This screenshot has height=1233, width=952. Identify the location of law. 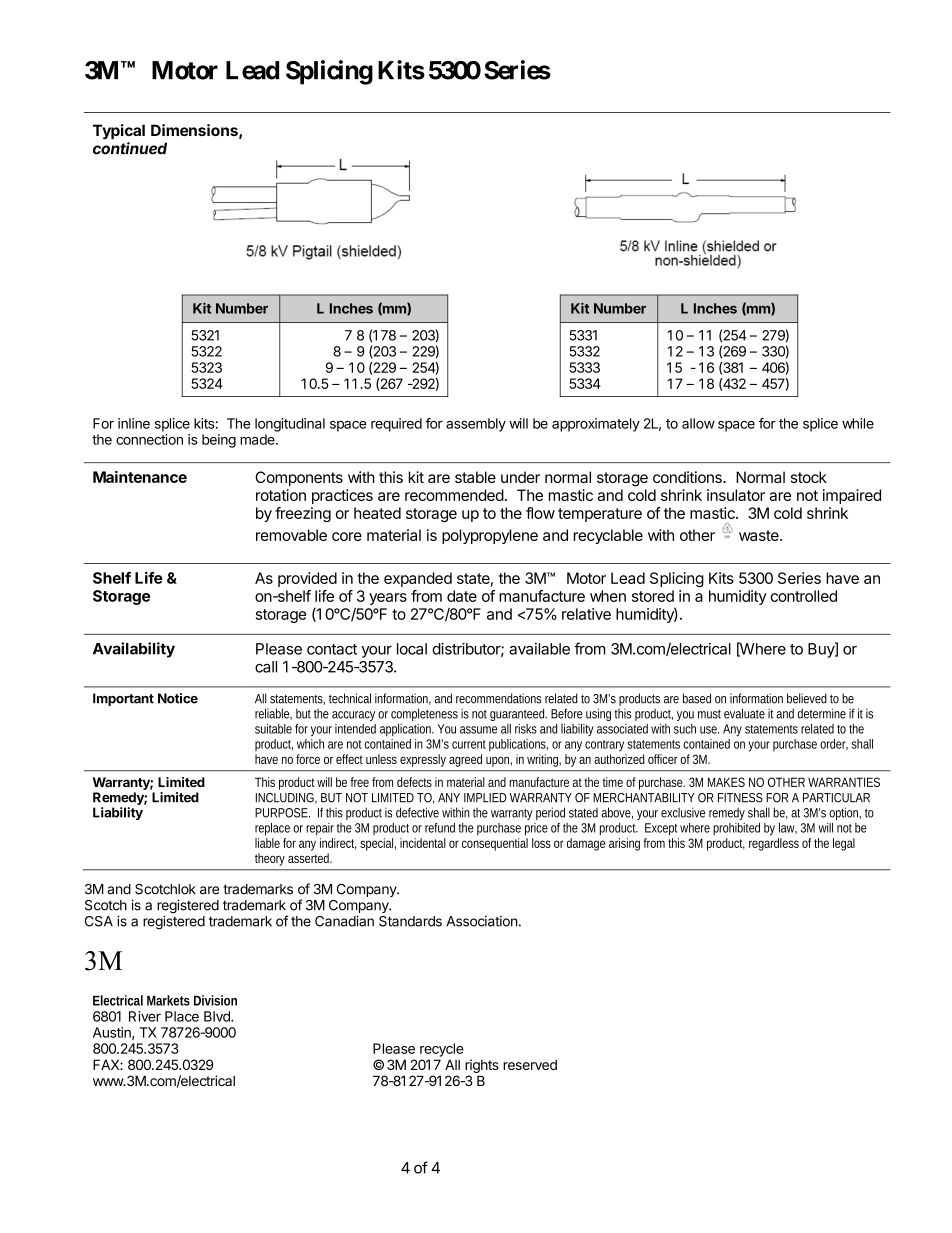
(788, 828).
